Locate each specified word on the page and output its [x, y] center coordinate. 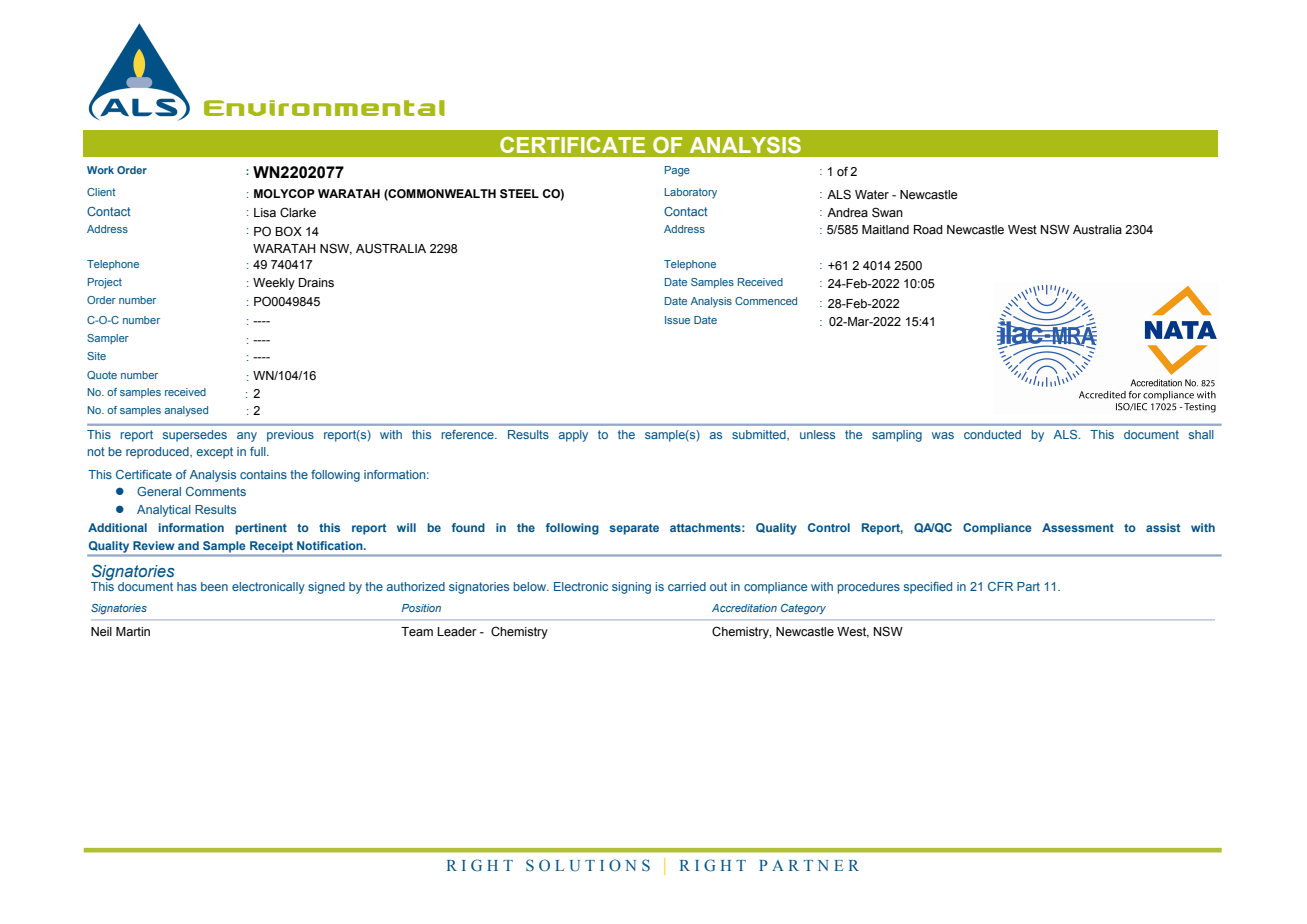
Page [677, 171]
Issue [677, 320]
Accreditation [744, 608]
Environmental [324, 108]
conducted [992, 434]
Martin [133, 631]
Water [872, 195]
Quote [102, 375]
